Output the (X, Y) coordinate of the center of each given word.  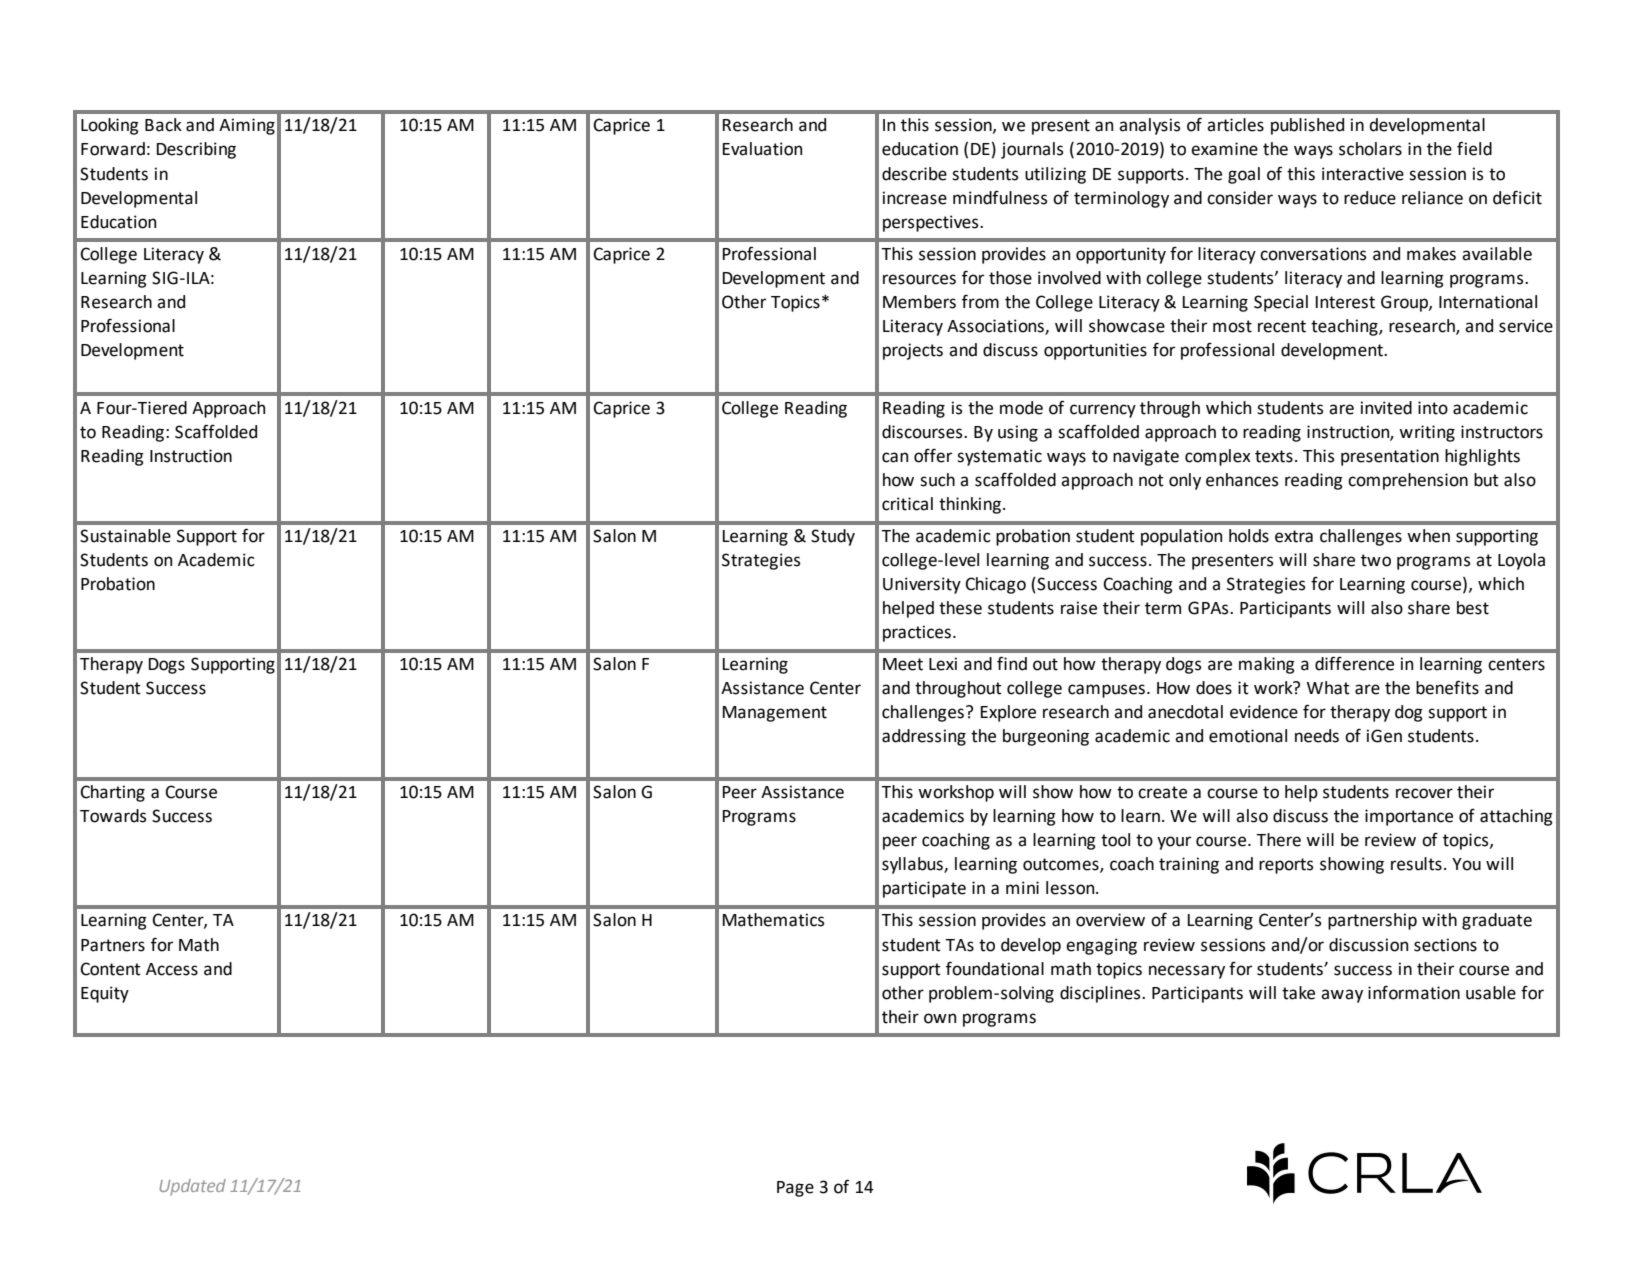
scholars (1370, 149)
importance (1409, 817)
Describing (196, 150)
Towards (113, 816)
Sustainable (125, 536)
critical (907, 504)
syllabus (913, 865)
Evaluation (762, 149)
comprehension (1408, 481)
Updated (192, 1187)
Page (795, 1189)
